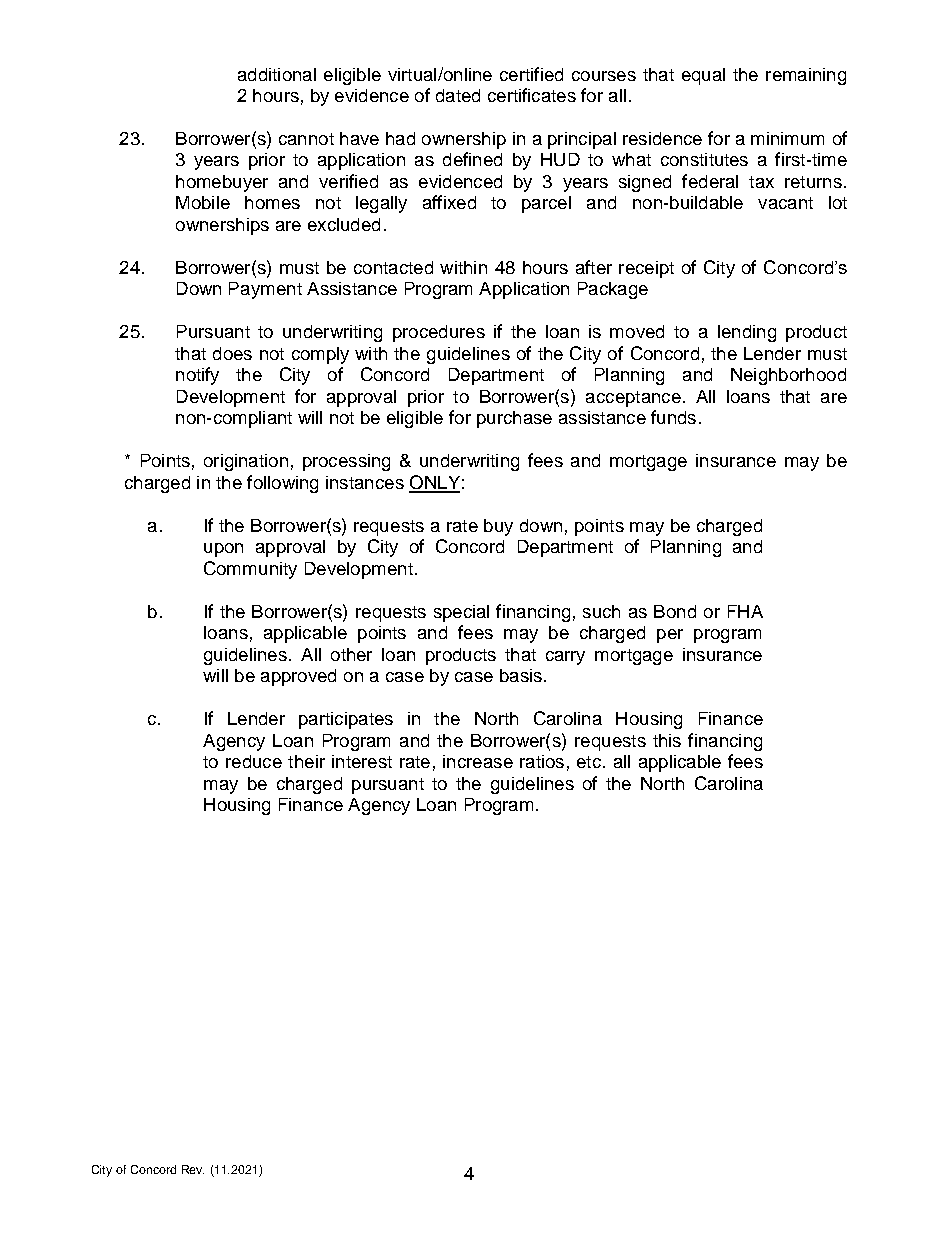 This screenshot has width=952, height=1233. Describe the element at coordinates (232, 353) in the screenshot. I see `does` at that location.
